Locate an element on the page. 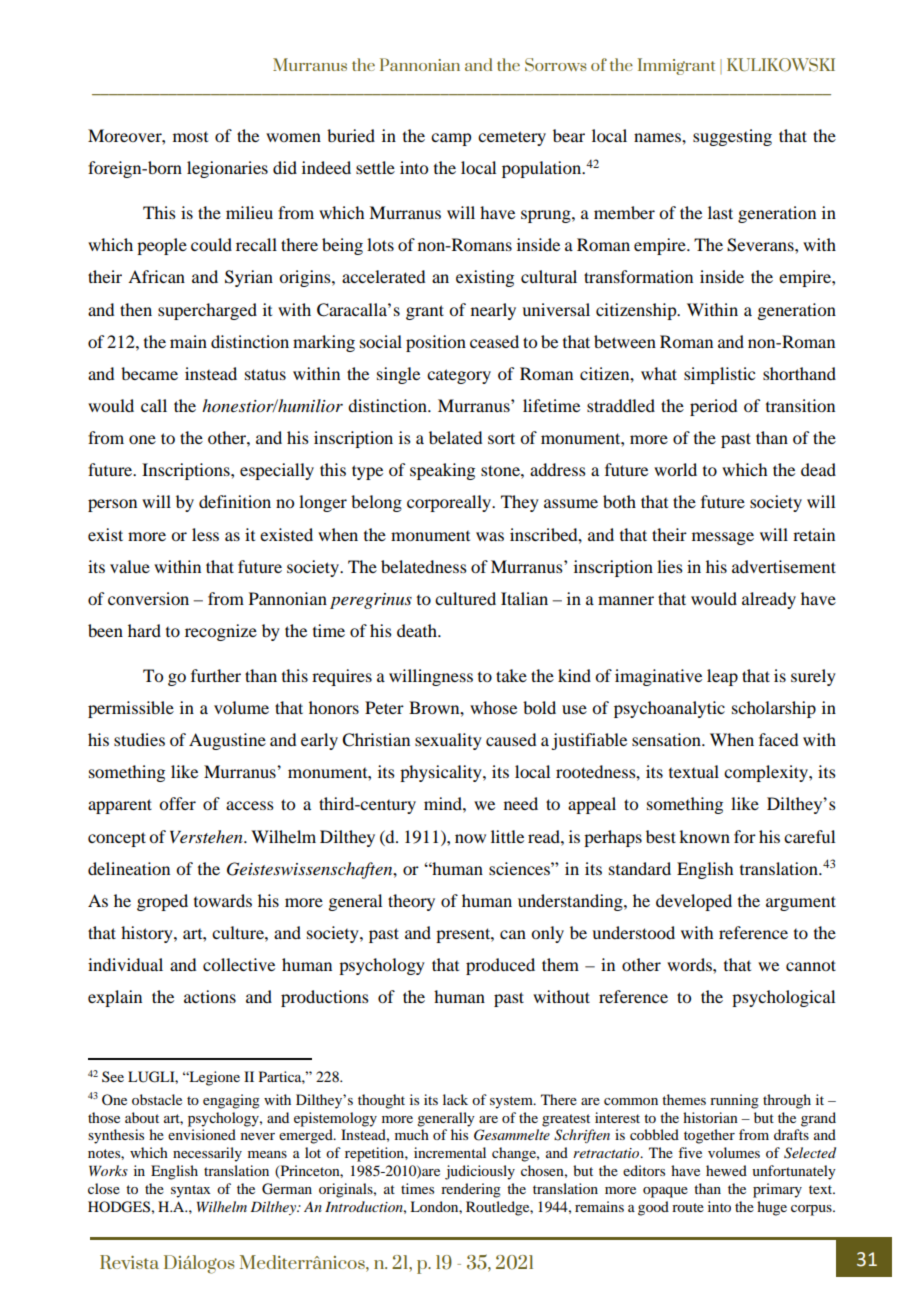  message is located at coordinates (723, 538).
